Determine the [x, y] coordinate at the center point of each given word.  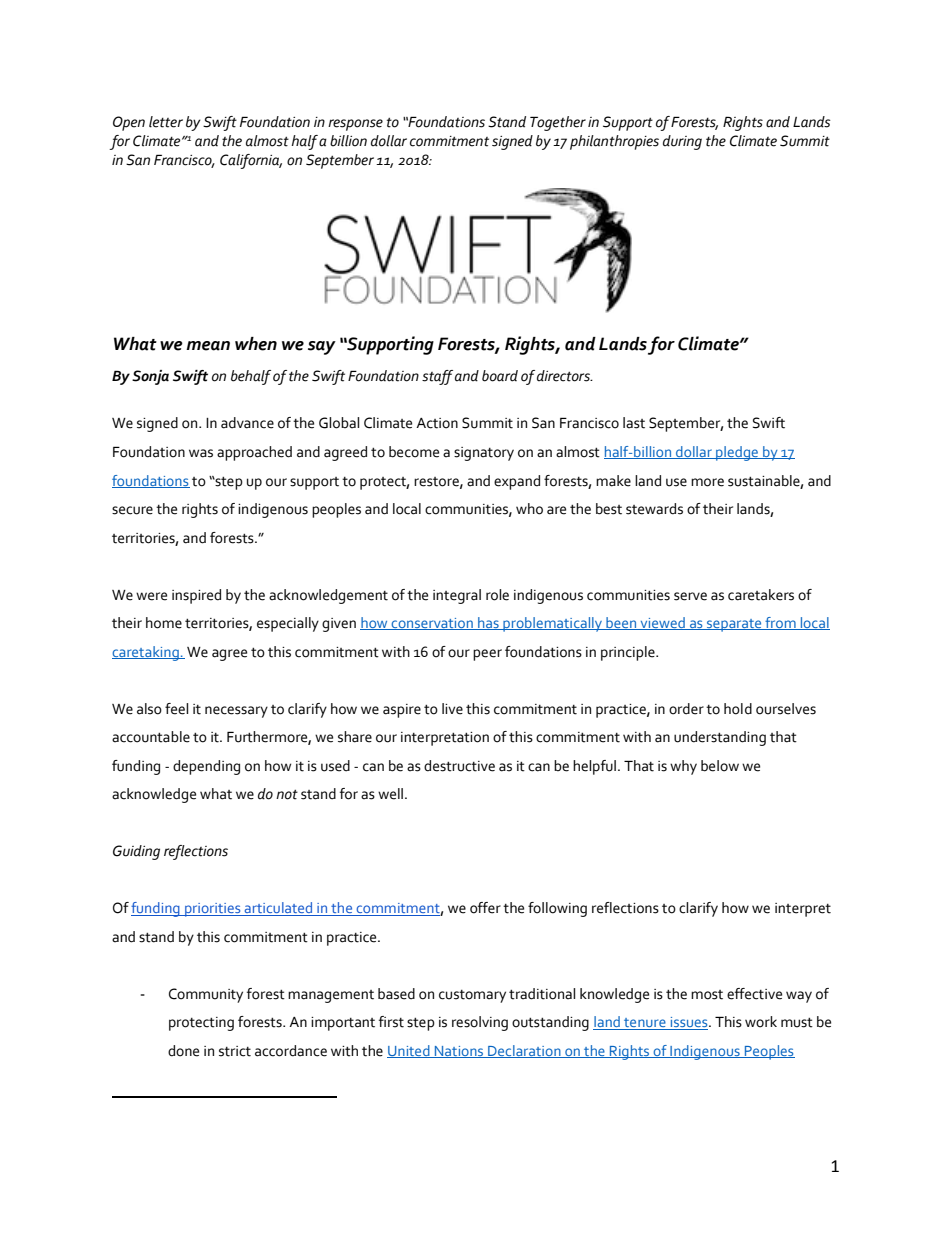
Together [558, 123]
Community [206, 995]
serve [690, 596]
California [251, 161]
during [682, 142]
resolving [480, 1023]
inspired [196, 596]
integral [457, 596]
